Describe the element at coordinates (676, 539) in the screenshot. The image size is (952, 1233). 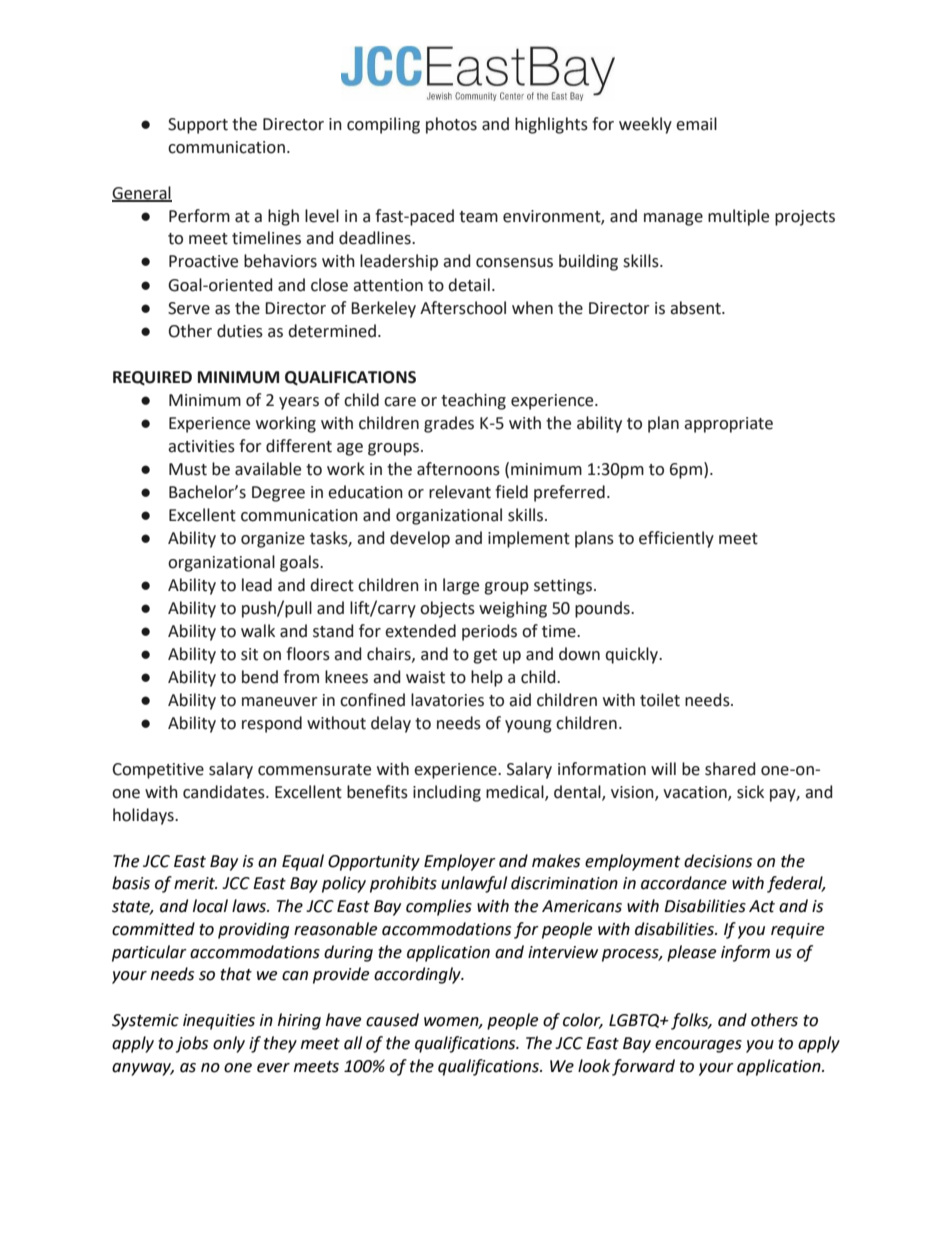
I see `efficiently` at that location.
